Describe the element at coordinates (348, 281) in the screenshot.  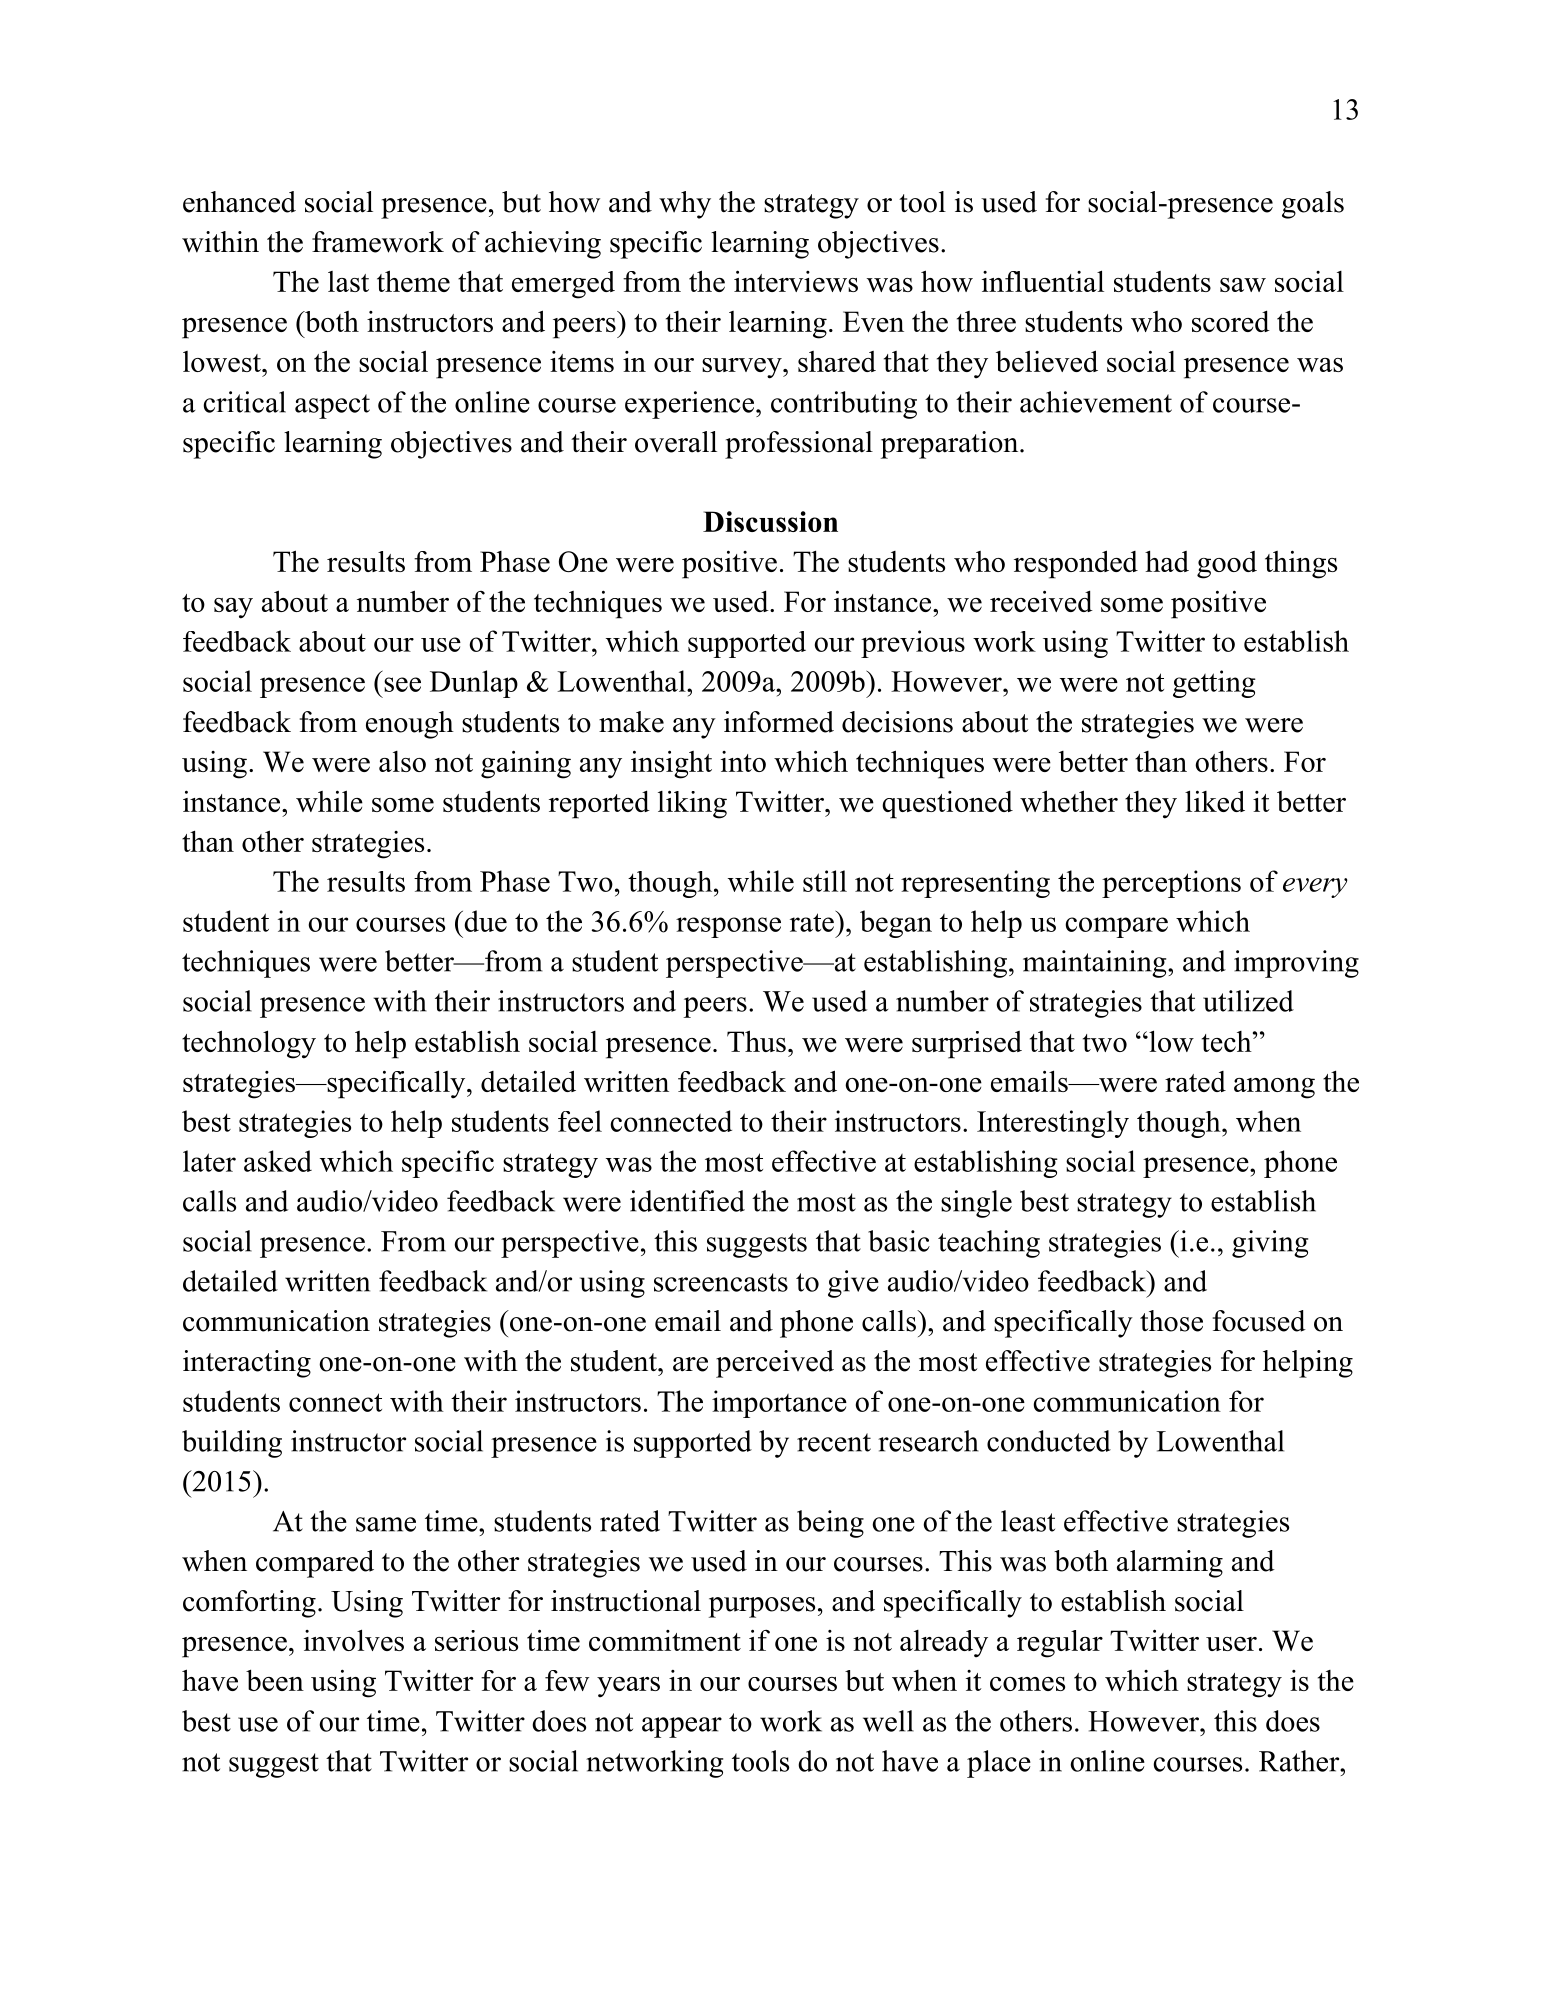
I see `last` at that location.
